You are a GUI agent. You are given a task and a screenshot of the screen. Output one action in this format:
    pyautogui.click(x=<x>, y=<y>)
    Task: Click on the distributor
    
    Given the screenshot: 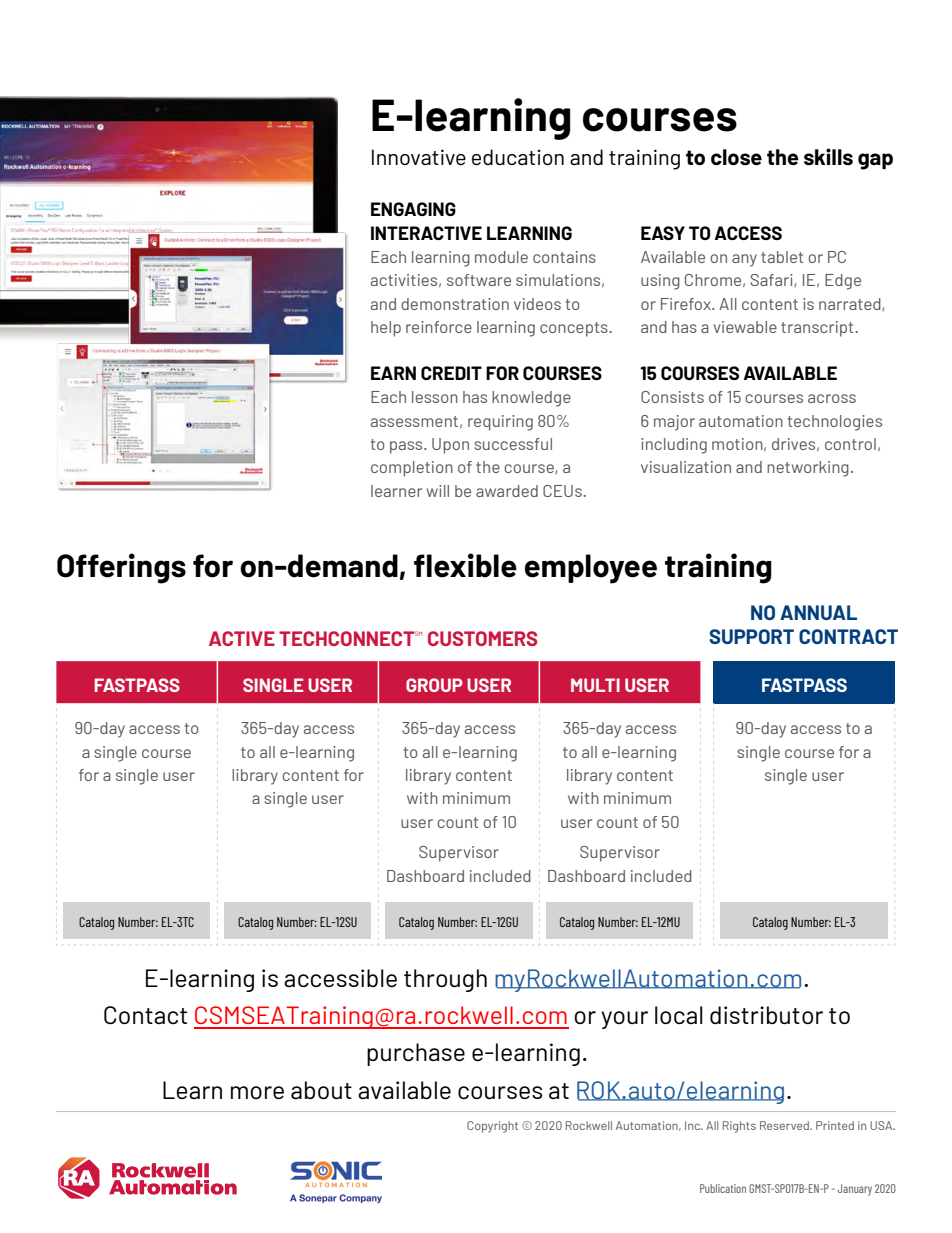 What is the action you would take?
    pyautogui.click(x=766, y=1015)
